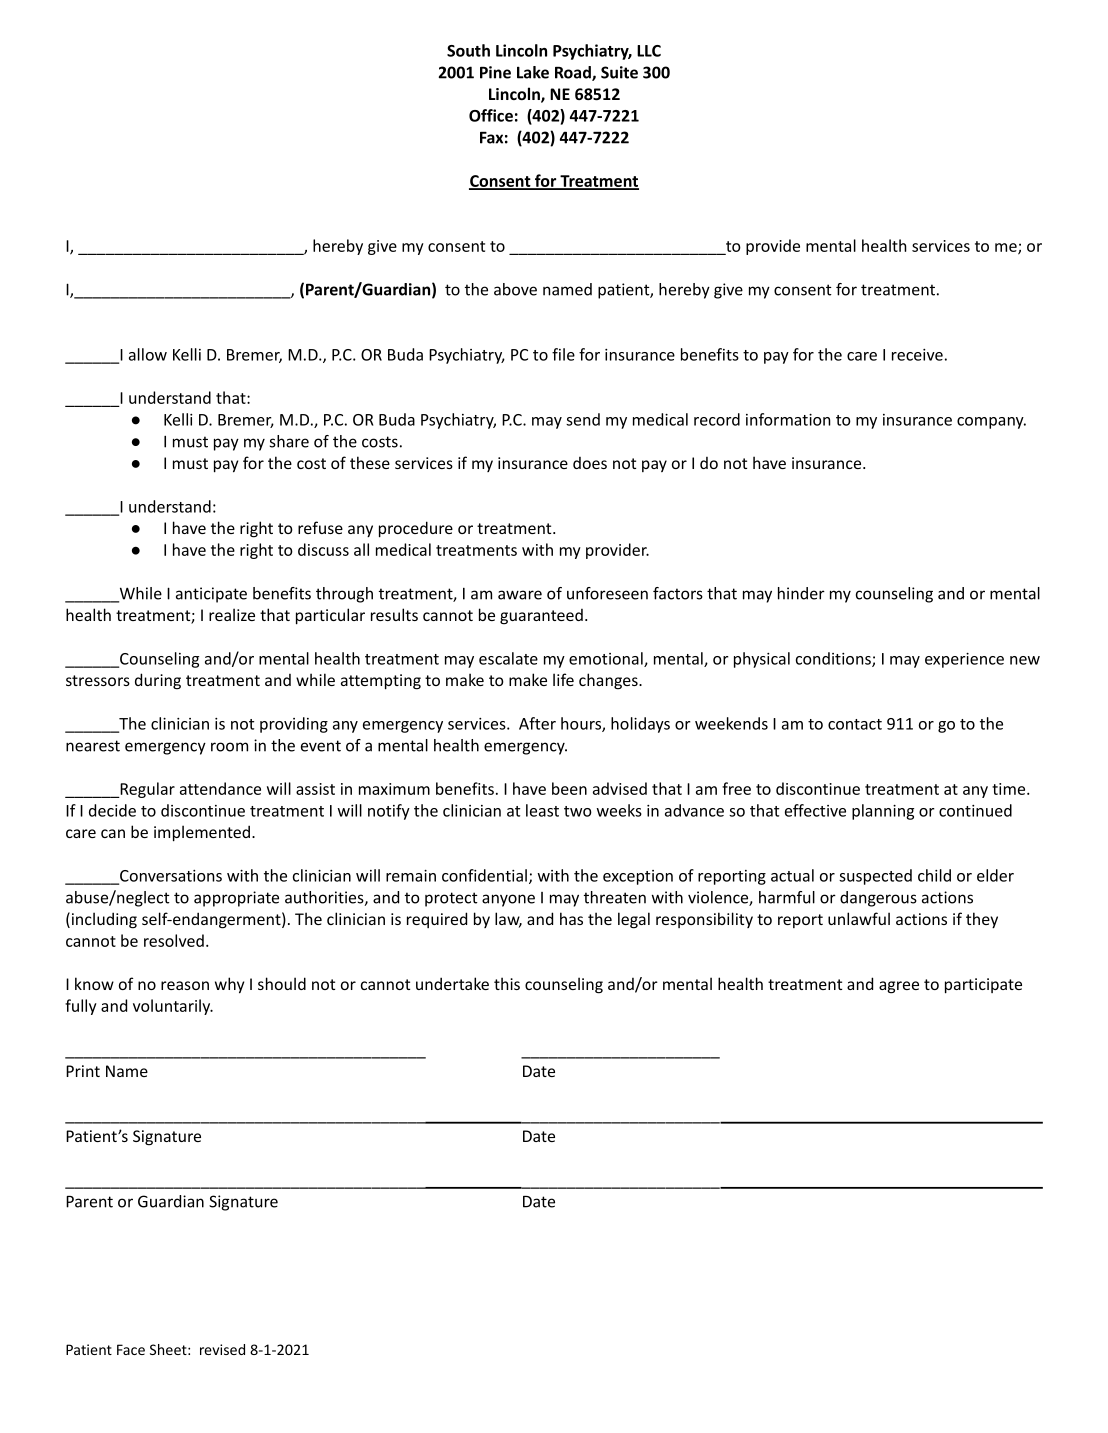 The width and height of the screenshot is (1108, 1433). I want to click on voluntarily, so click(173, 1007).
